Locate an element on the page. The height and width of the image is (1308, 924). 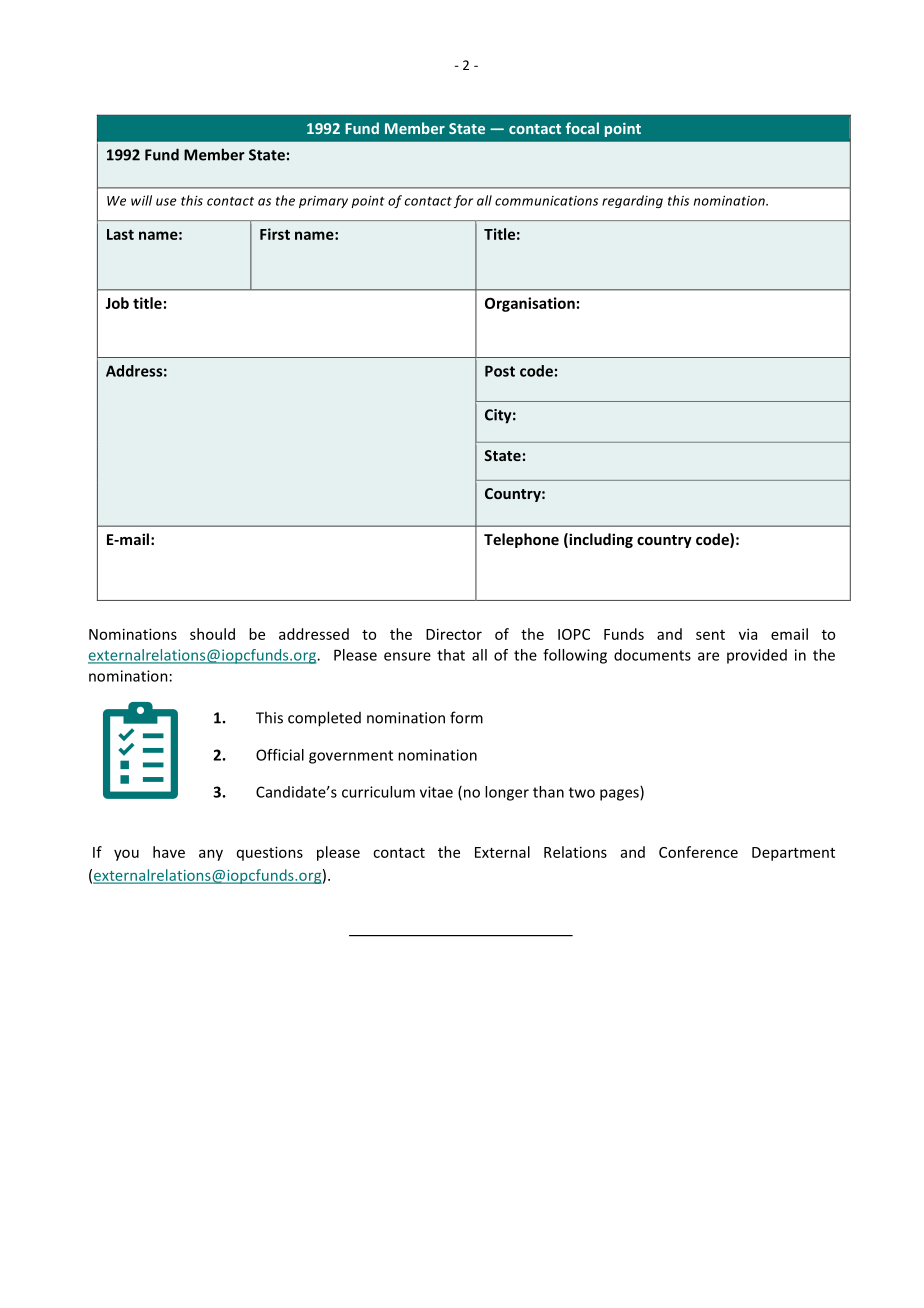
Director is located at coordinates (454, 634).
